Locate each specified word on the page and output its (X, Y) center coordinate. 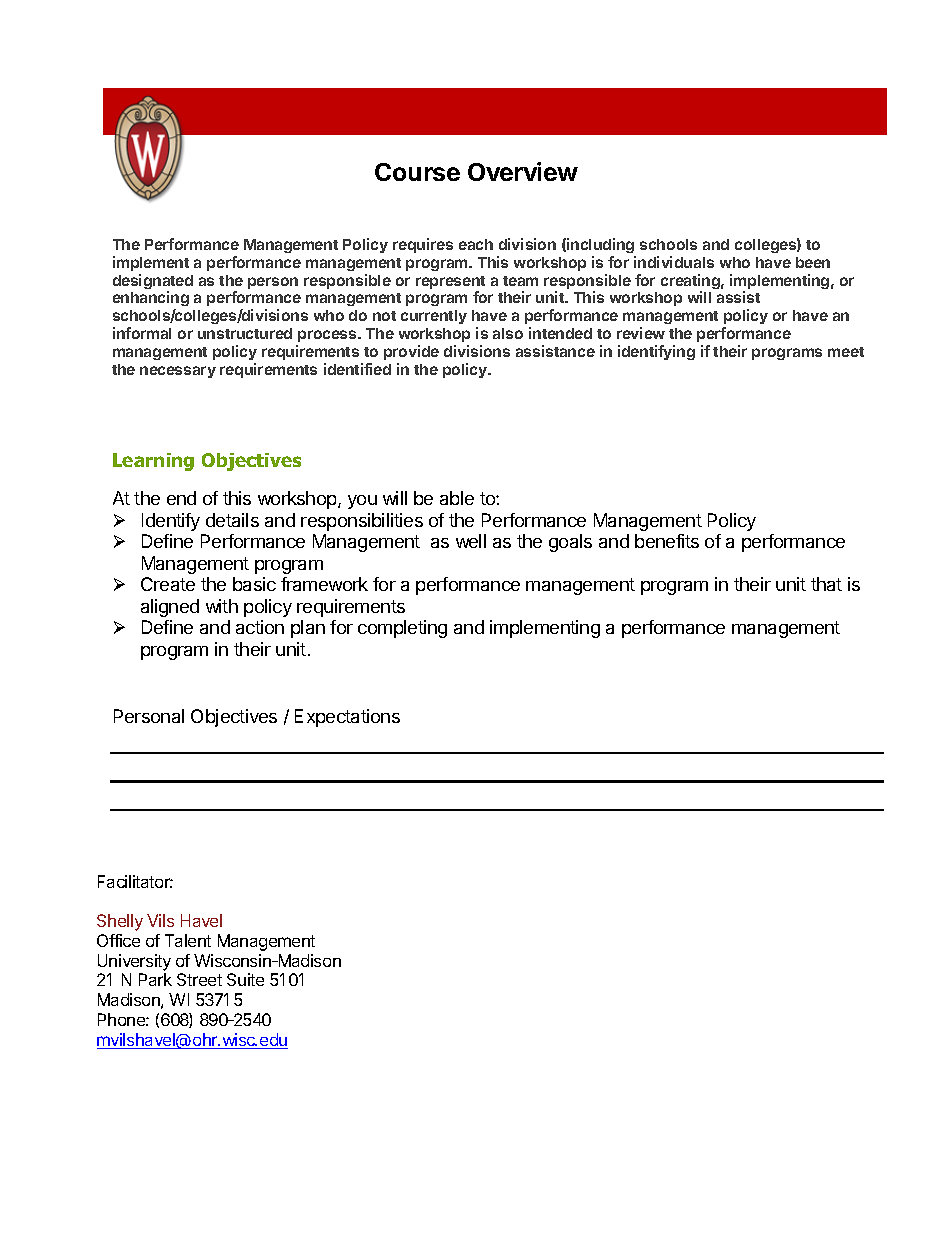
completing (402, 629)
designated (153, 283)
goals (570, 543)
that (826, 584)
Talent (188, 940)
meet (846, 352)
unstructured (245, 333)
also (508, 333)
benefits (667, 541)
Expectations (347, 718)
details (232, 520)
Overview (523, 171)
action (260, 627)
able (457, 498)
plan (308, 629)
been (813, 262)
